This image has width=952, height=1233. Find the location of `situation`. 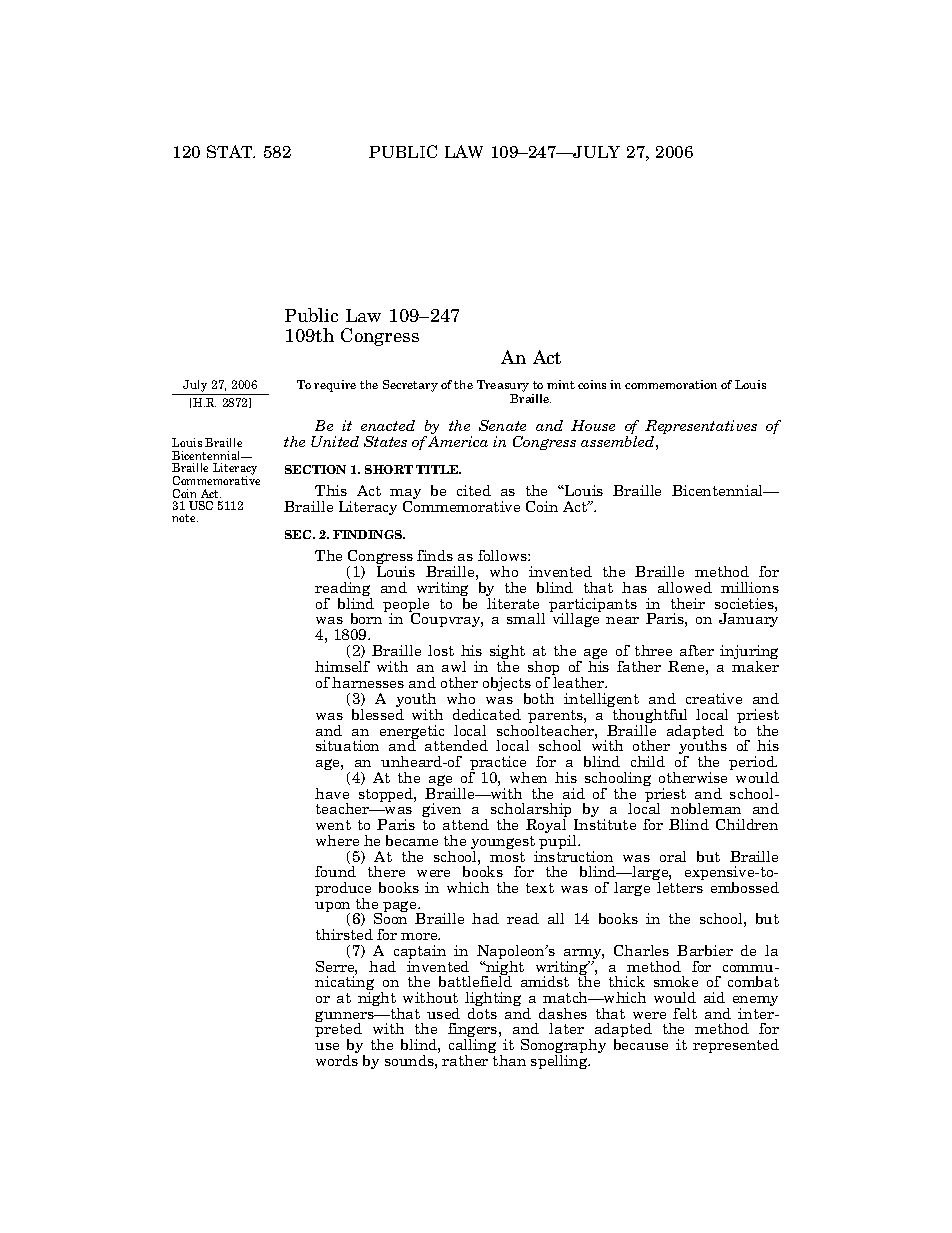

situation is located at coordinates (347, 745).
